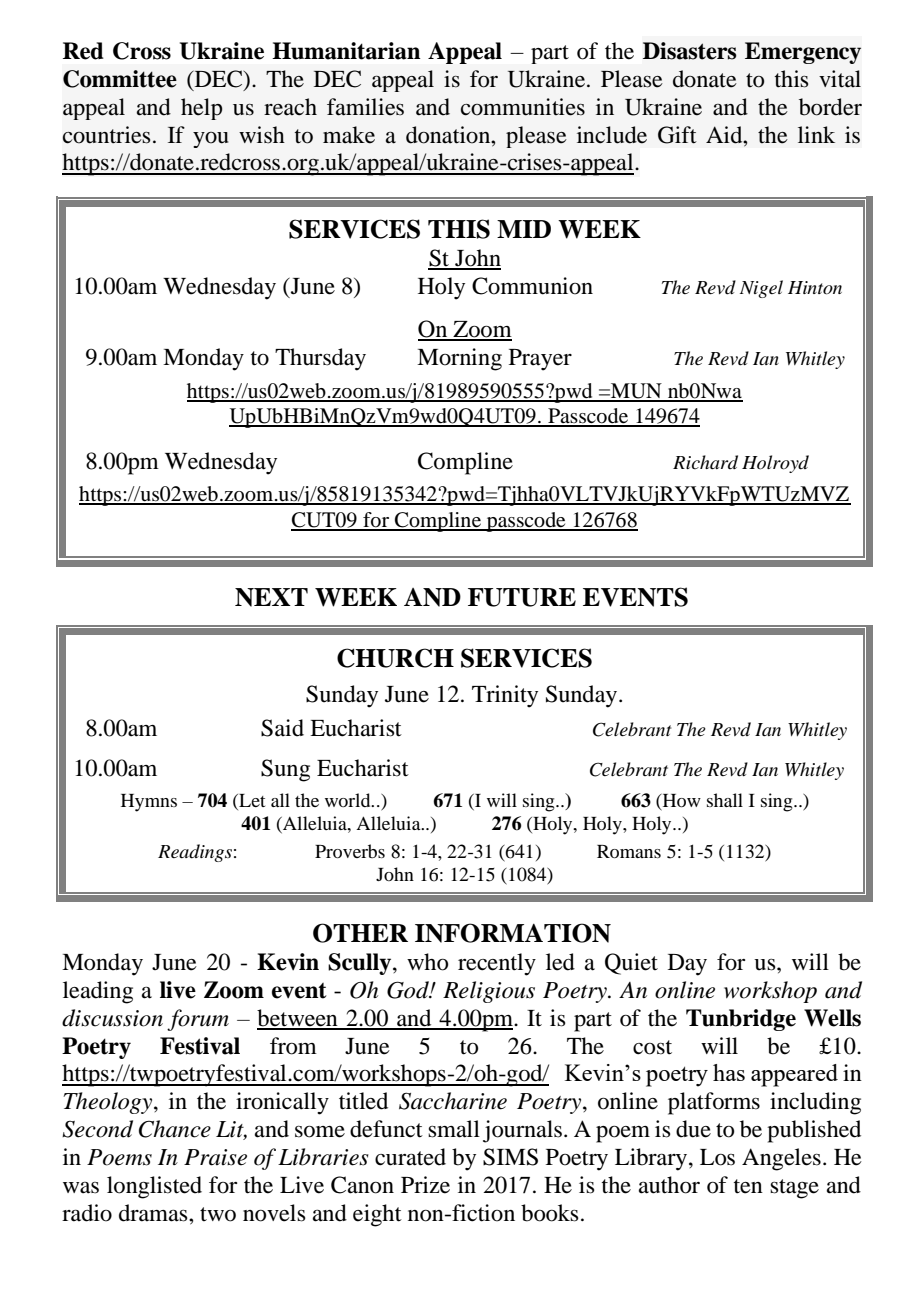 Image resolution: width=924 pixels, height=1313 pixels. Describe the element at coordinates (725, 800) in the image. I see `shall` at that location.
